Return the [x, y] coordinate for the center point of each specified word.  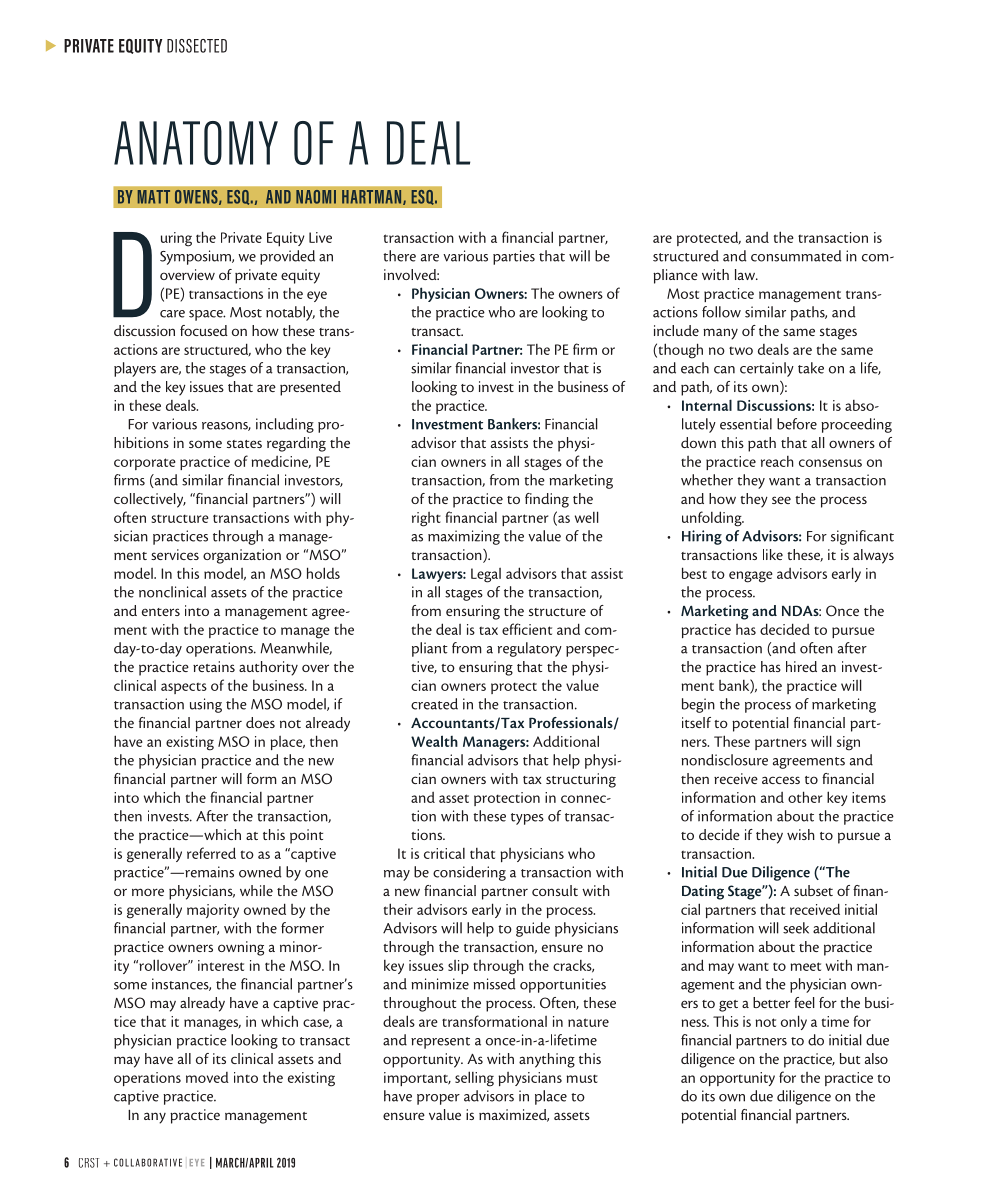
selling [474, 1079]
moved [207, 1077]
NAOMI [316, 197]
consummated [796, 256]
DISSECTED [197, 46]
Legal [486, 575]
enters [161, 612]
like [773, 554]
